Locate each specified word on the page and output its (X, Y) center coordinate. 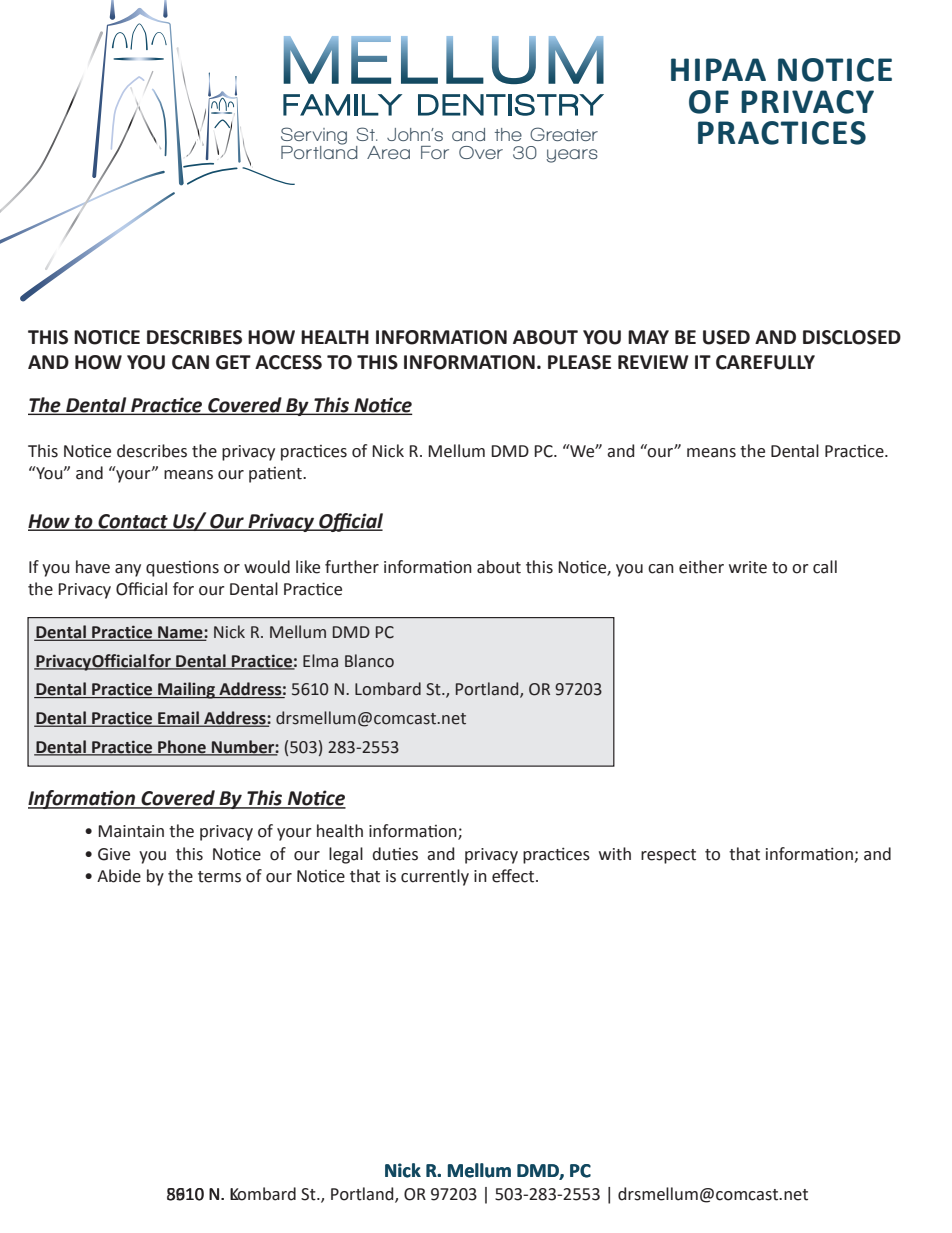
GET (233, 362)
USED (726, 337)
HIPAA (718, 69)
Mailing (187, 690)
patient (276, 475)
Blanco (369, 661)
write (748, 567)
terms (219, 877)
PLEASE (579, 362)
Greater (564, 134)
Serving (314, 137)
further (352, 567)
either (701, 567)
